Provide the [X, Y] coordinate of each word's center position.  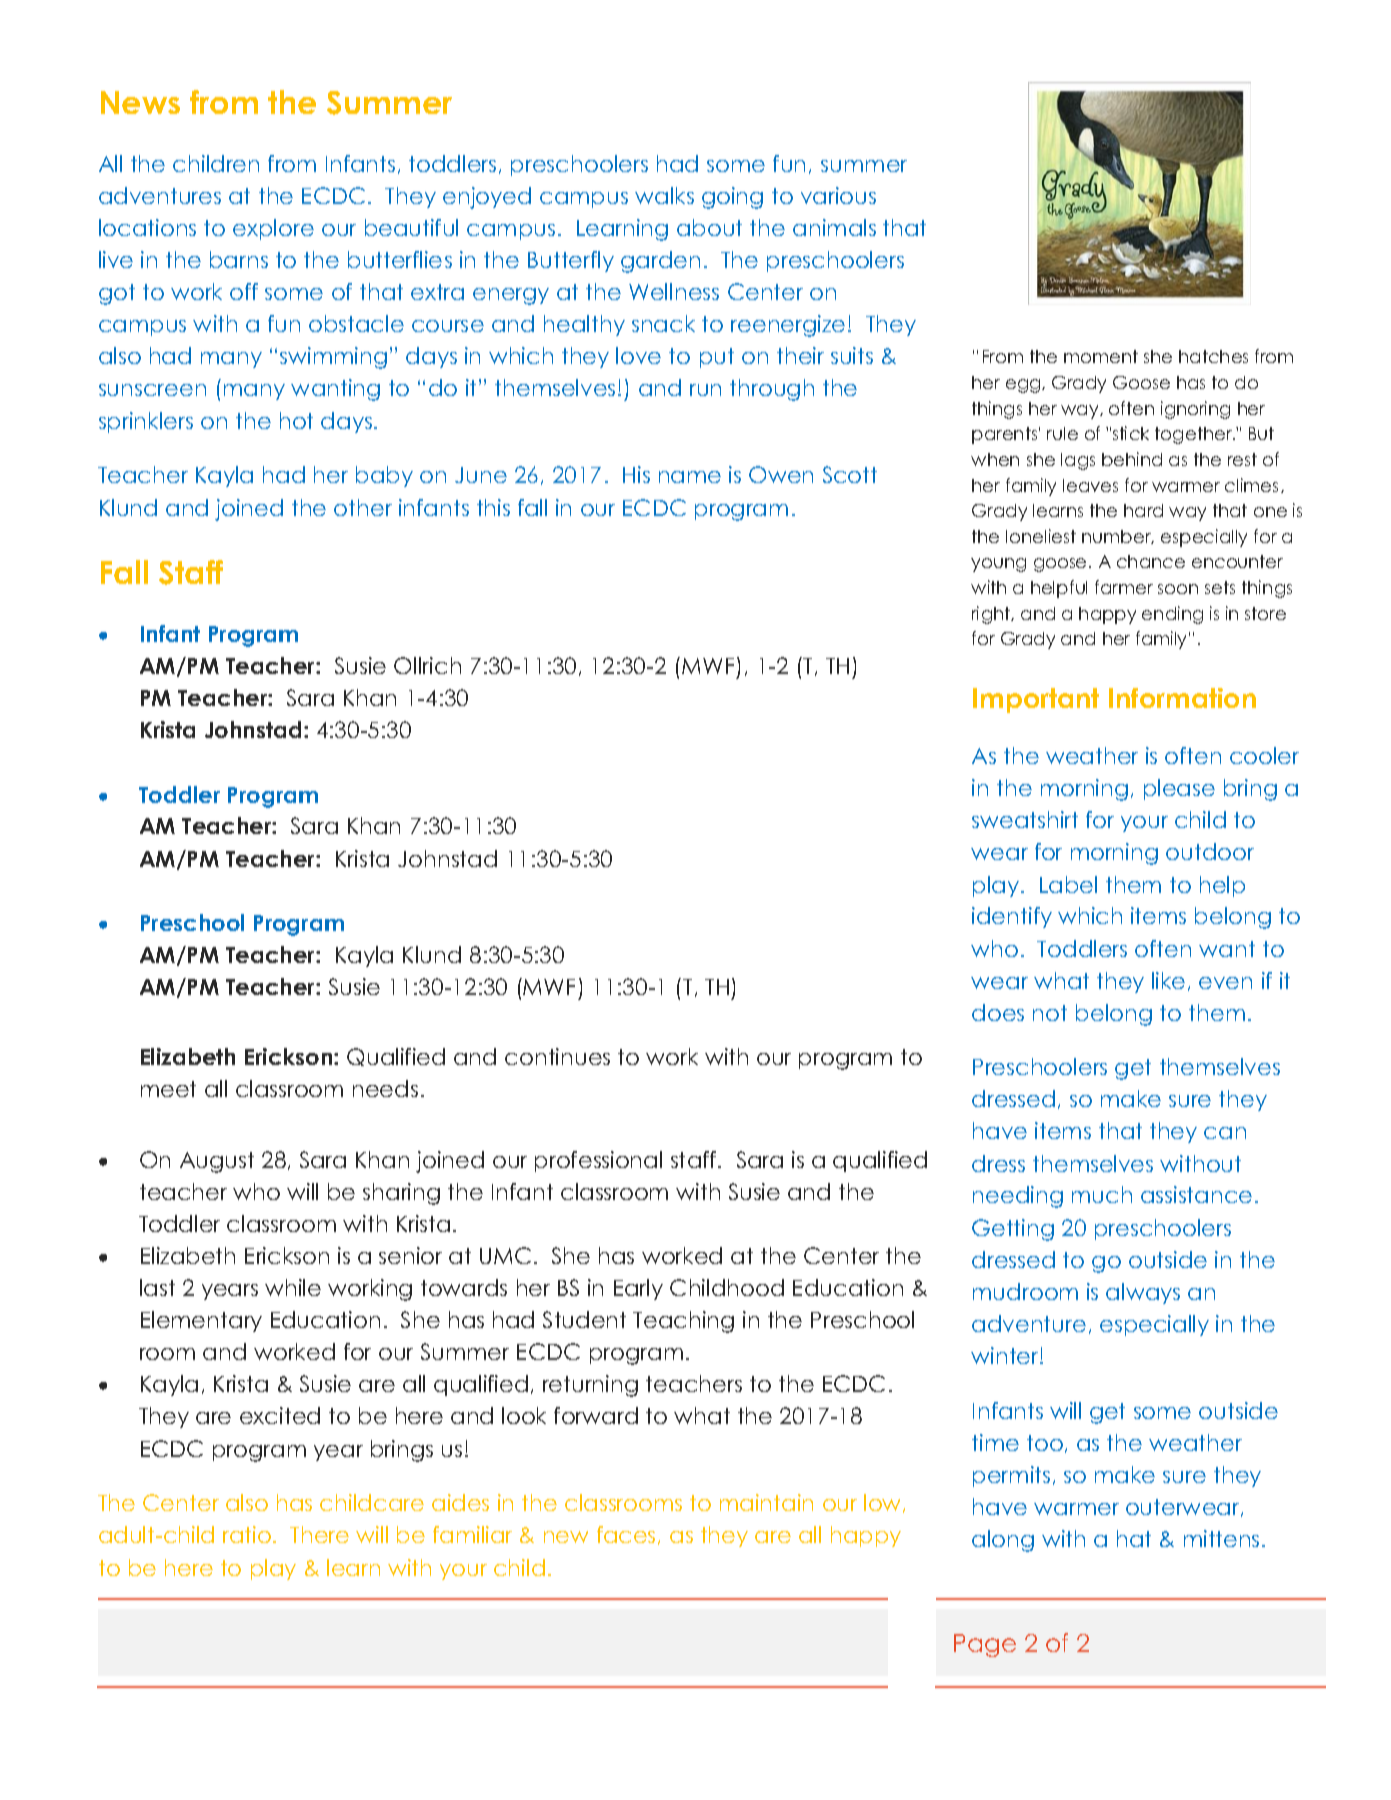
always [1143, 1293]
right [992, 615]
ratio [247, 1534]
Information [1182, 698]
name [690, 477]
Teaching [683, 1322]
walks [664, 195]
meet [168, 1089]
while [293, 1287]
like [1168, 980]
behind [1132, 459]
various [838, 195]
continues [557, 1056]
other [363, 507]
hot [296, 420]
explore [273, 229]
